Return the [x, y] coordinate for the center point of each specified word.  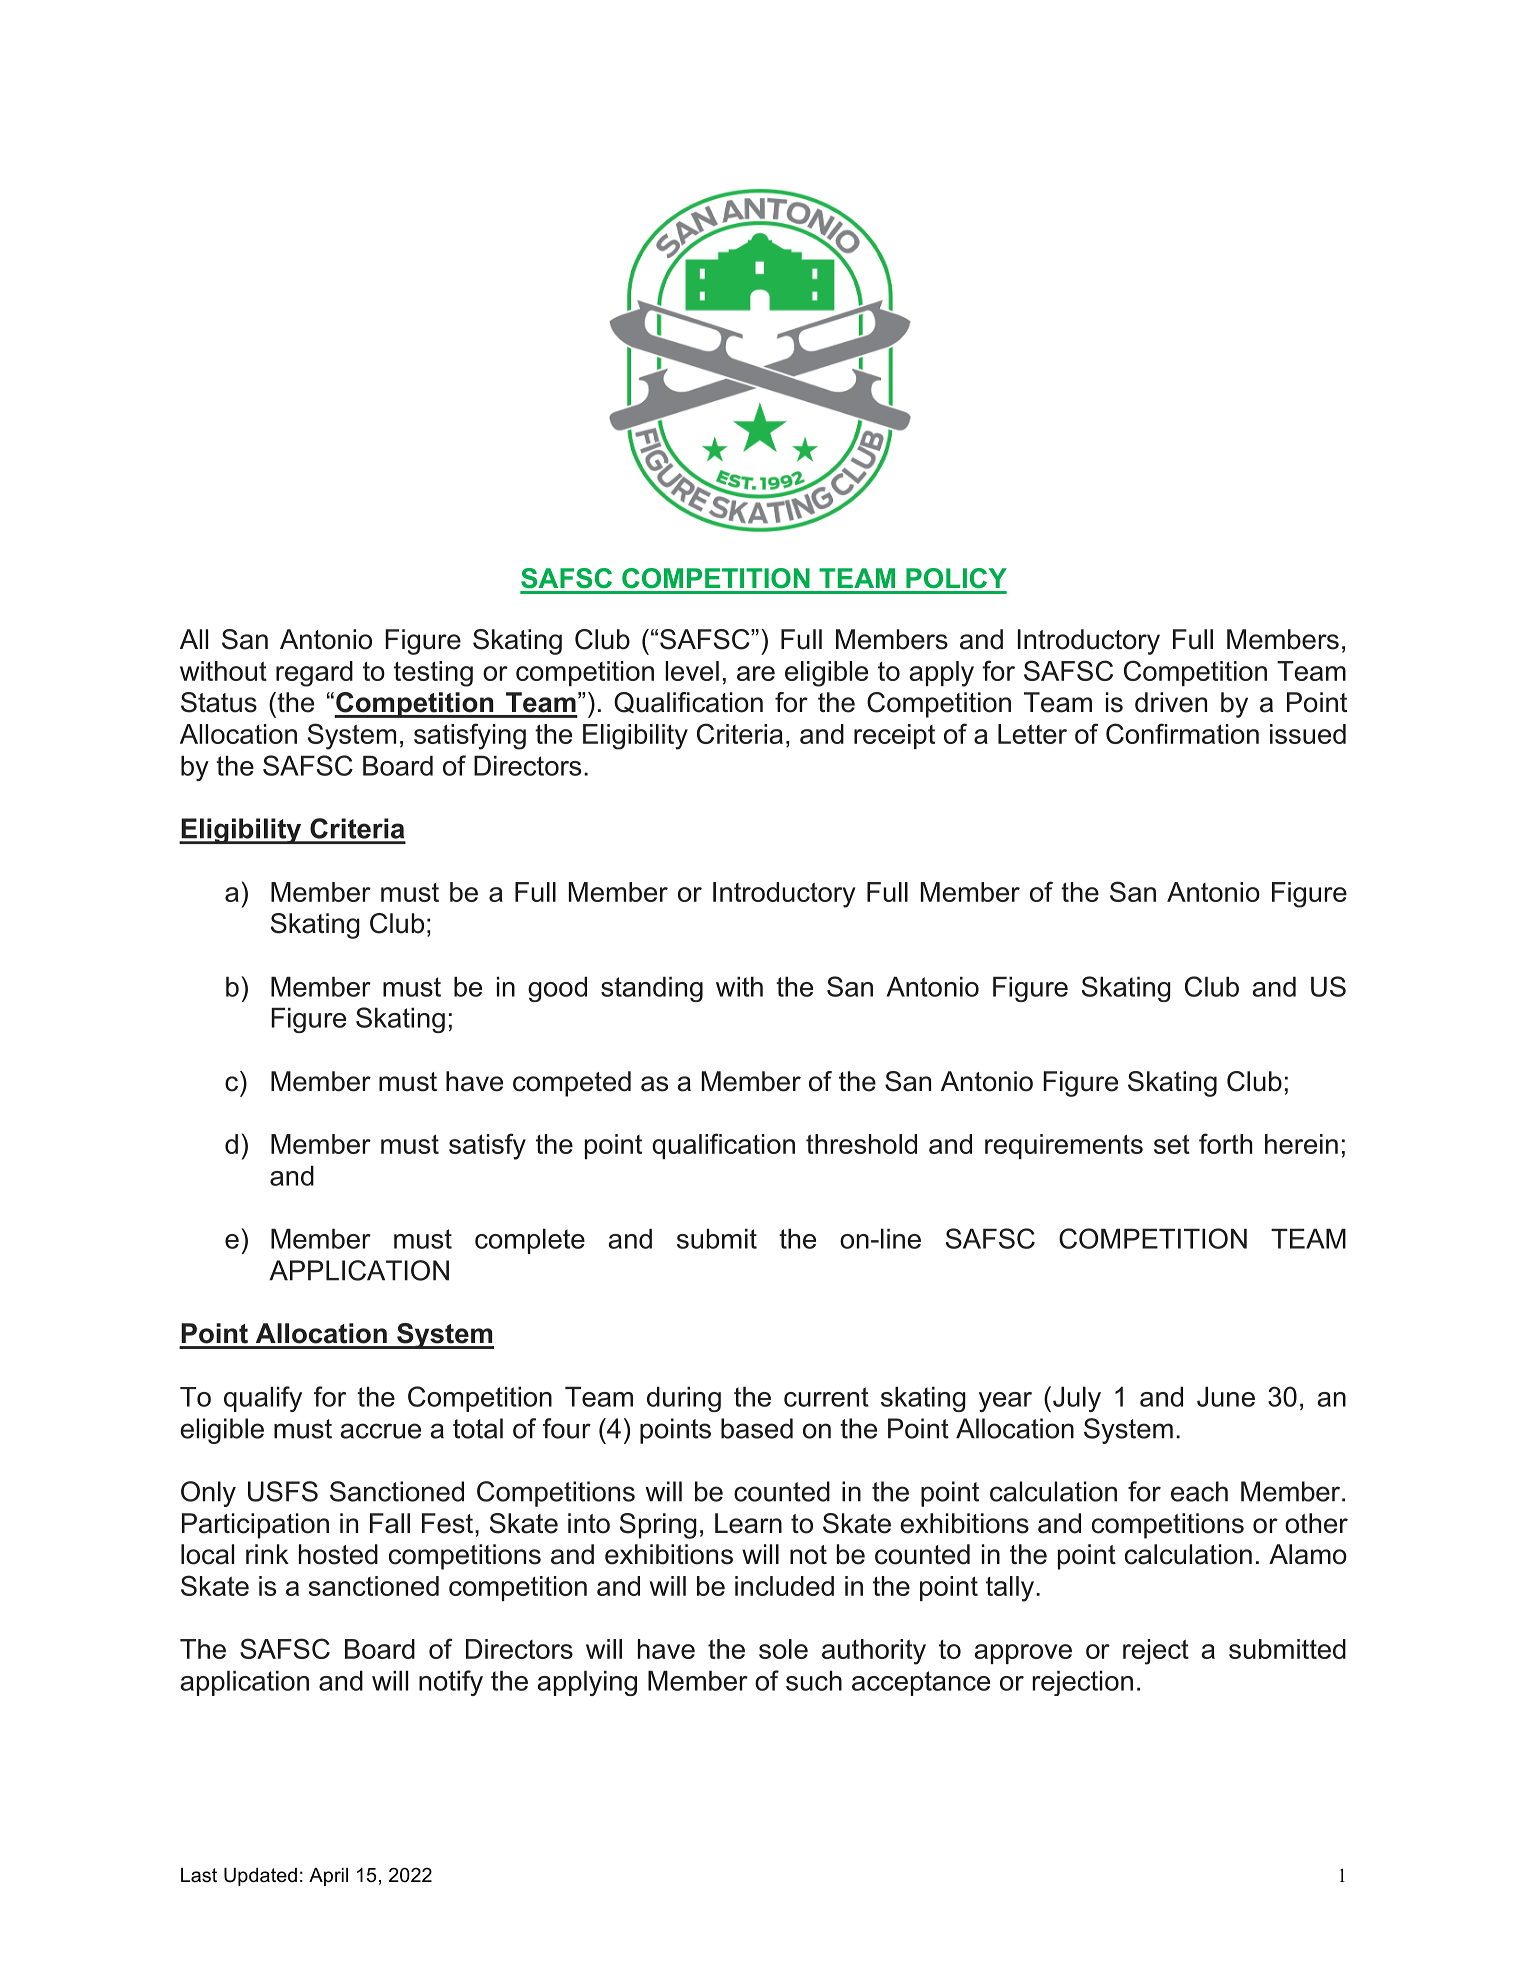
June [1226, 1396]
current [826, 1397]
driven [1171, 702]
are [756, 673]
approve [1023, 1654]
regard [314, 674]
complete [530, 1241]
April [328, 1877]
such [814, 1680]
